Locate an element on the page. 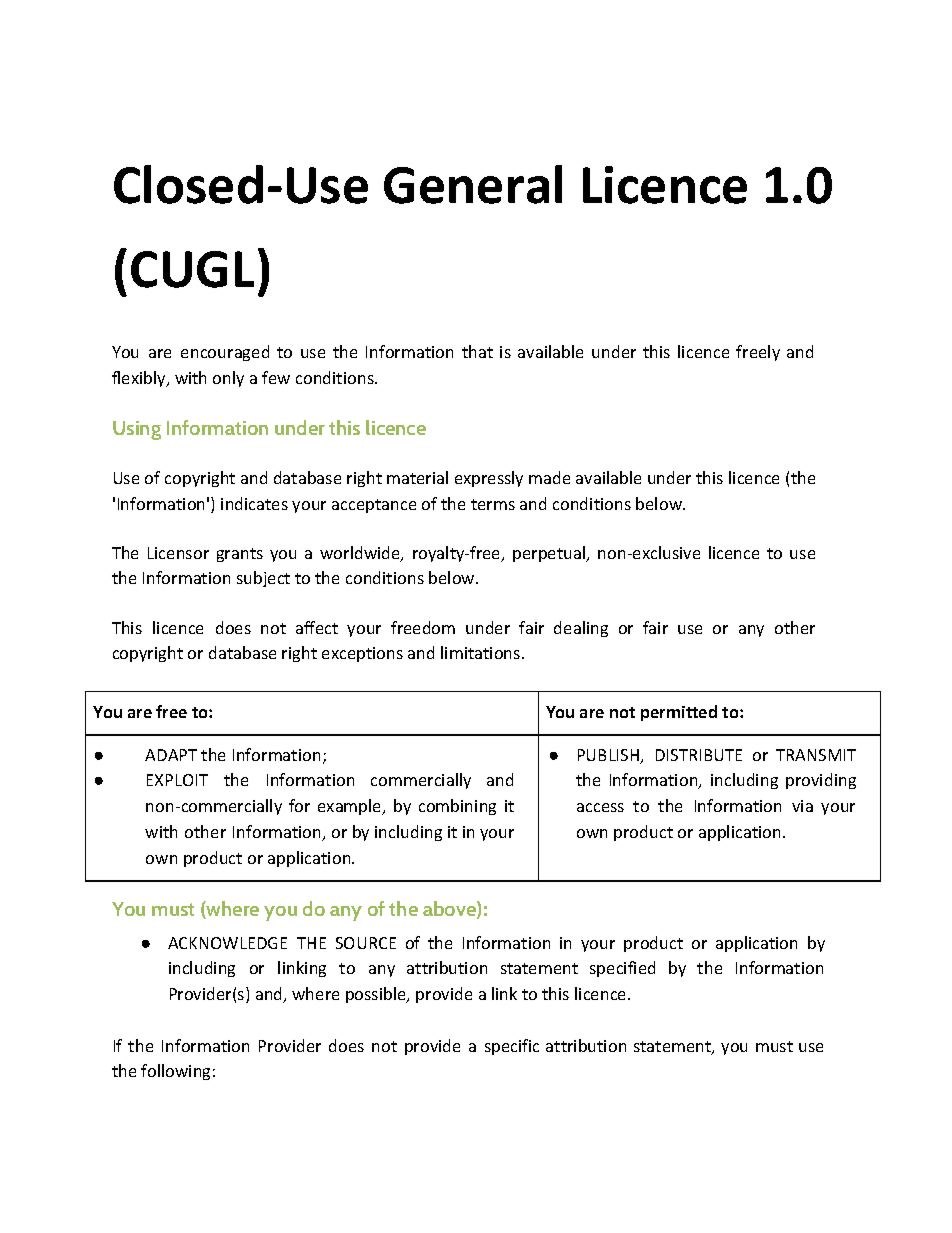 The width and height of the image is (952, 1233). ACKNOWLEDGE is located at coordinates (227, 943).
